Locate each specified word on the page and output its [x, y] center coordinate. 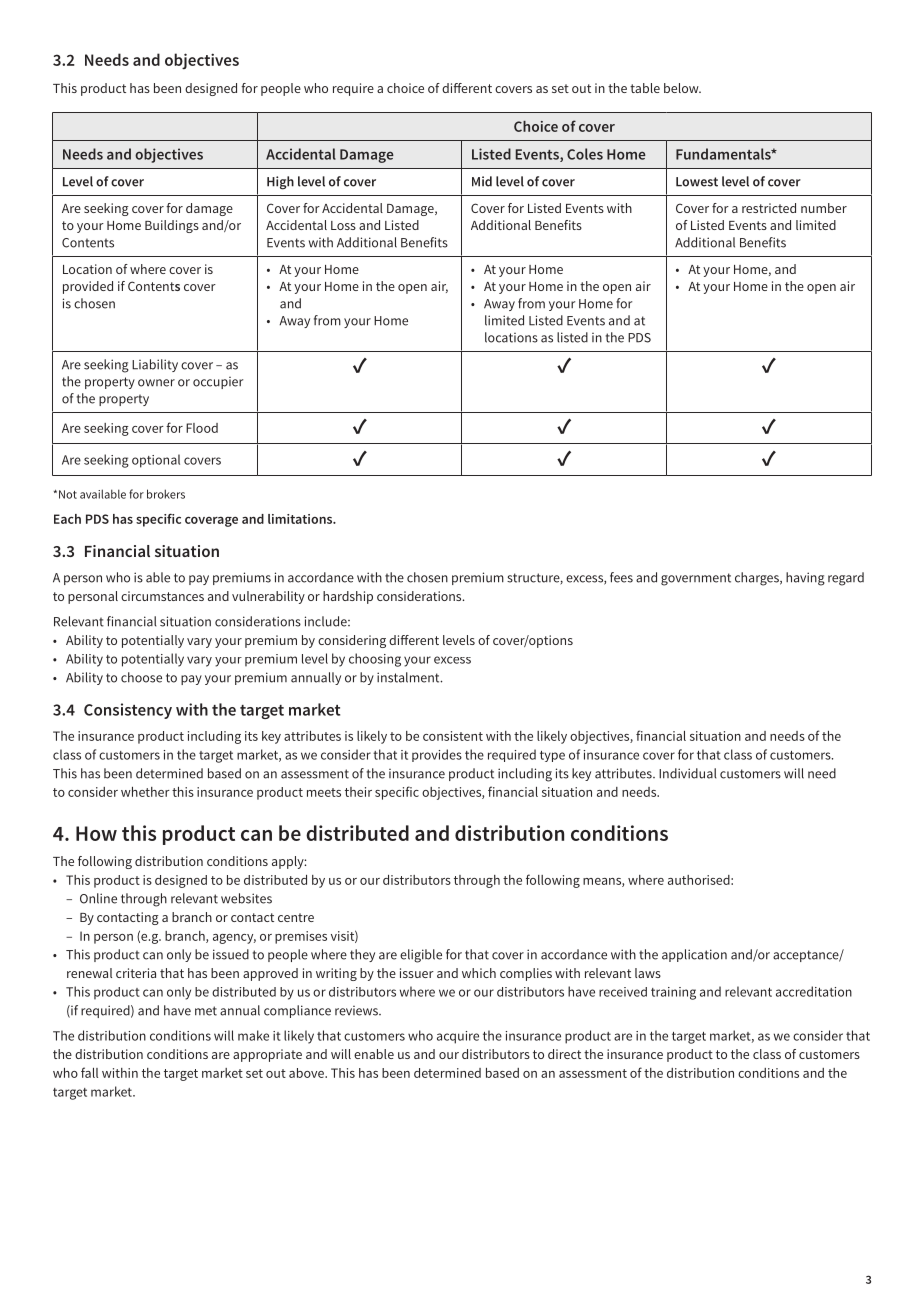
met [206, 1011]
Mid [482, 181]
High [280, 183]
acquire [458, 1037]
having [805, 579]
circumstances [162, 596]
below [682, 88]
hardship [348, 597]
